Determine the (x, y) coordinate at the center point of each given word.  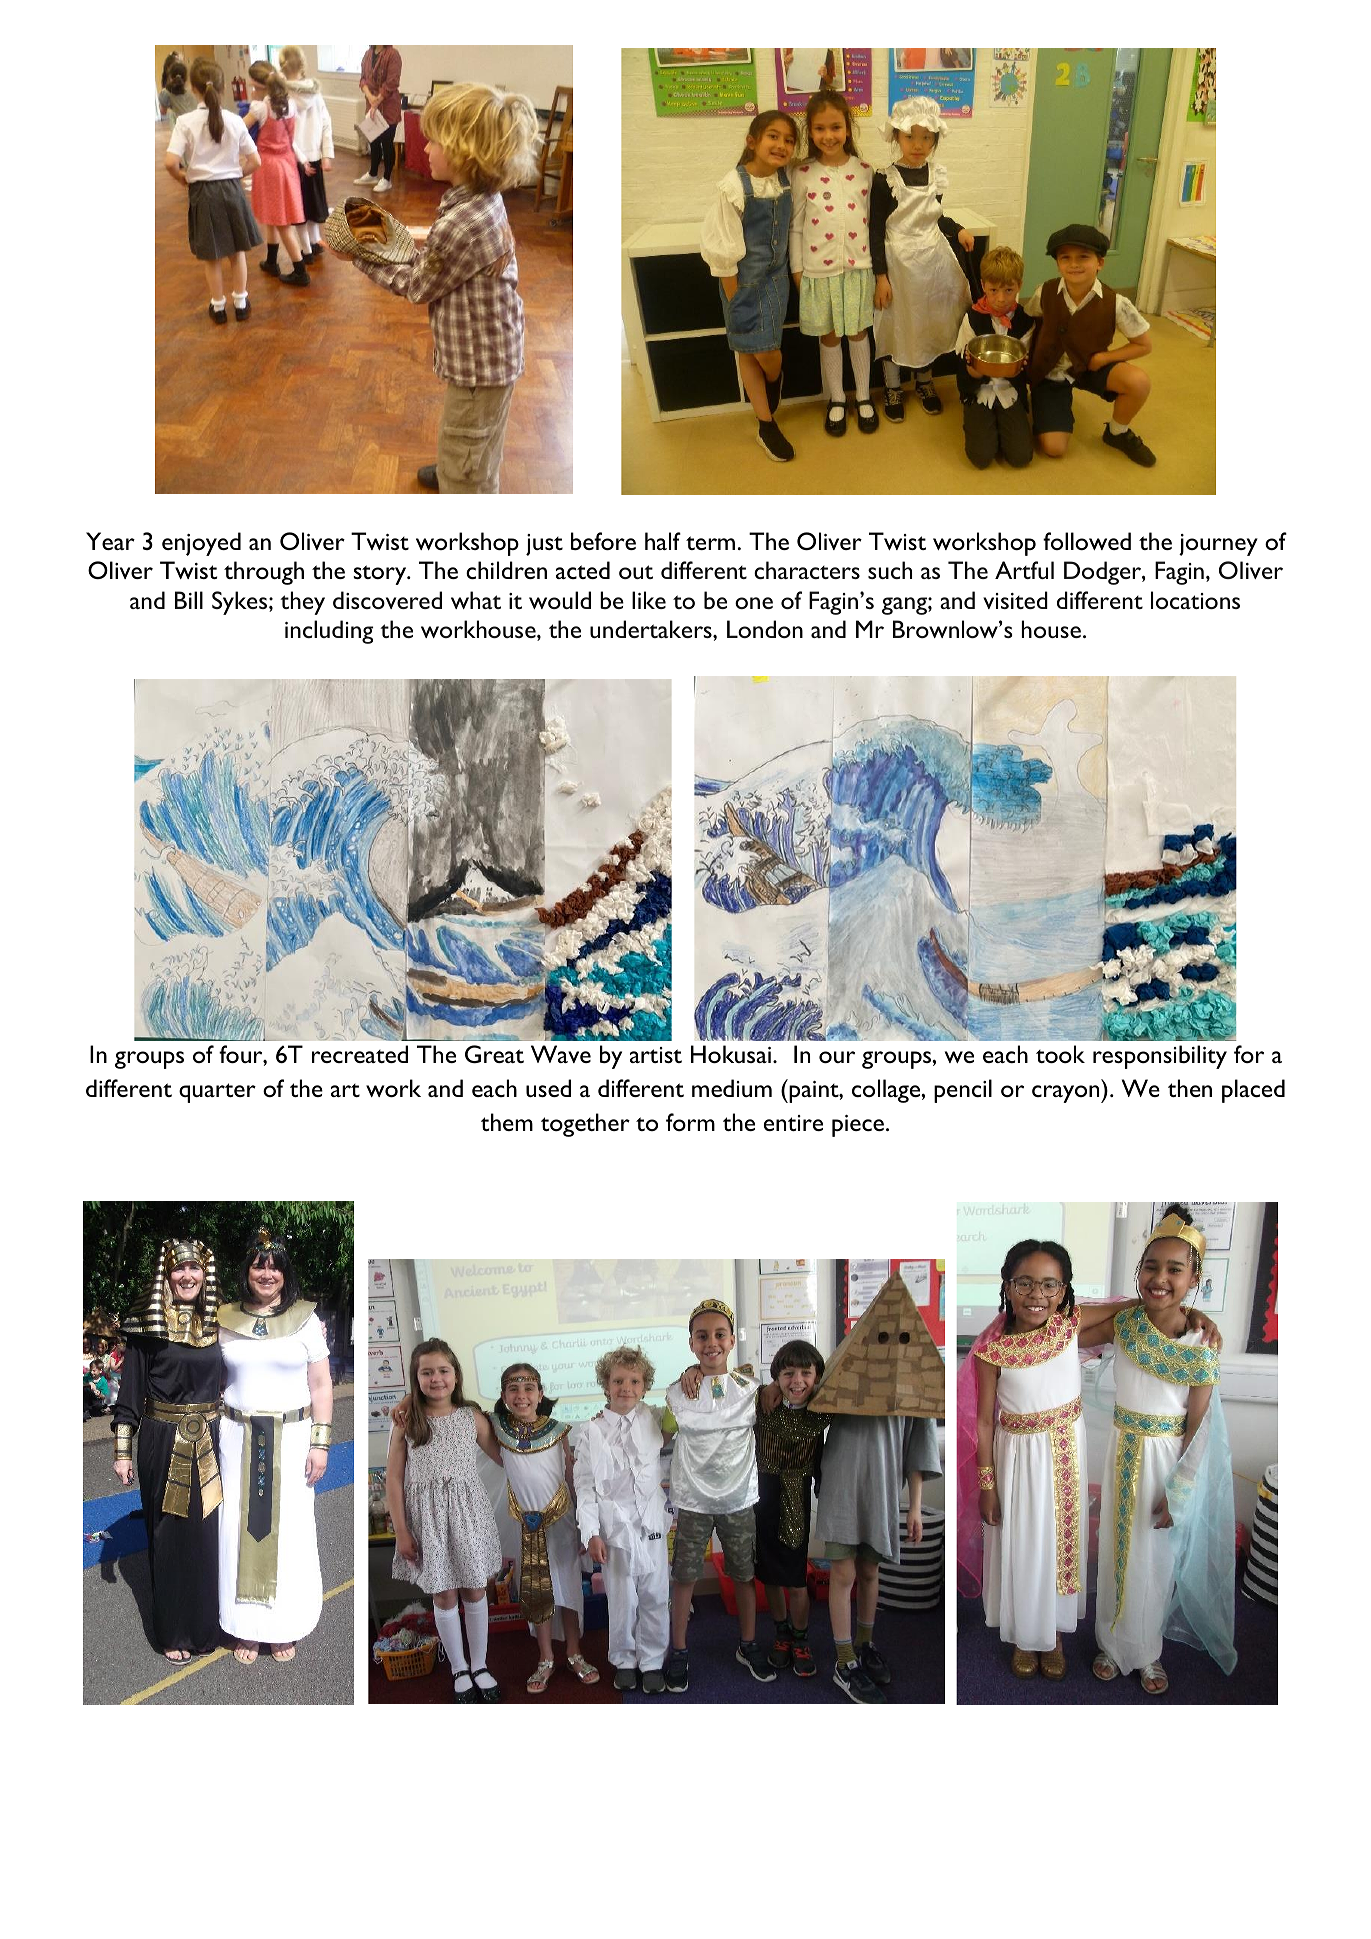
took (1060, 1054)
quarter (217, 1093)
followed (1087, 541)
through (264, 573)
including (329, 632)
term (710, 543)
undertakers (652, 629)
